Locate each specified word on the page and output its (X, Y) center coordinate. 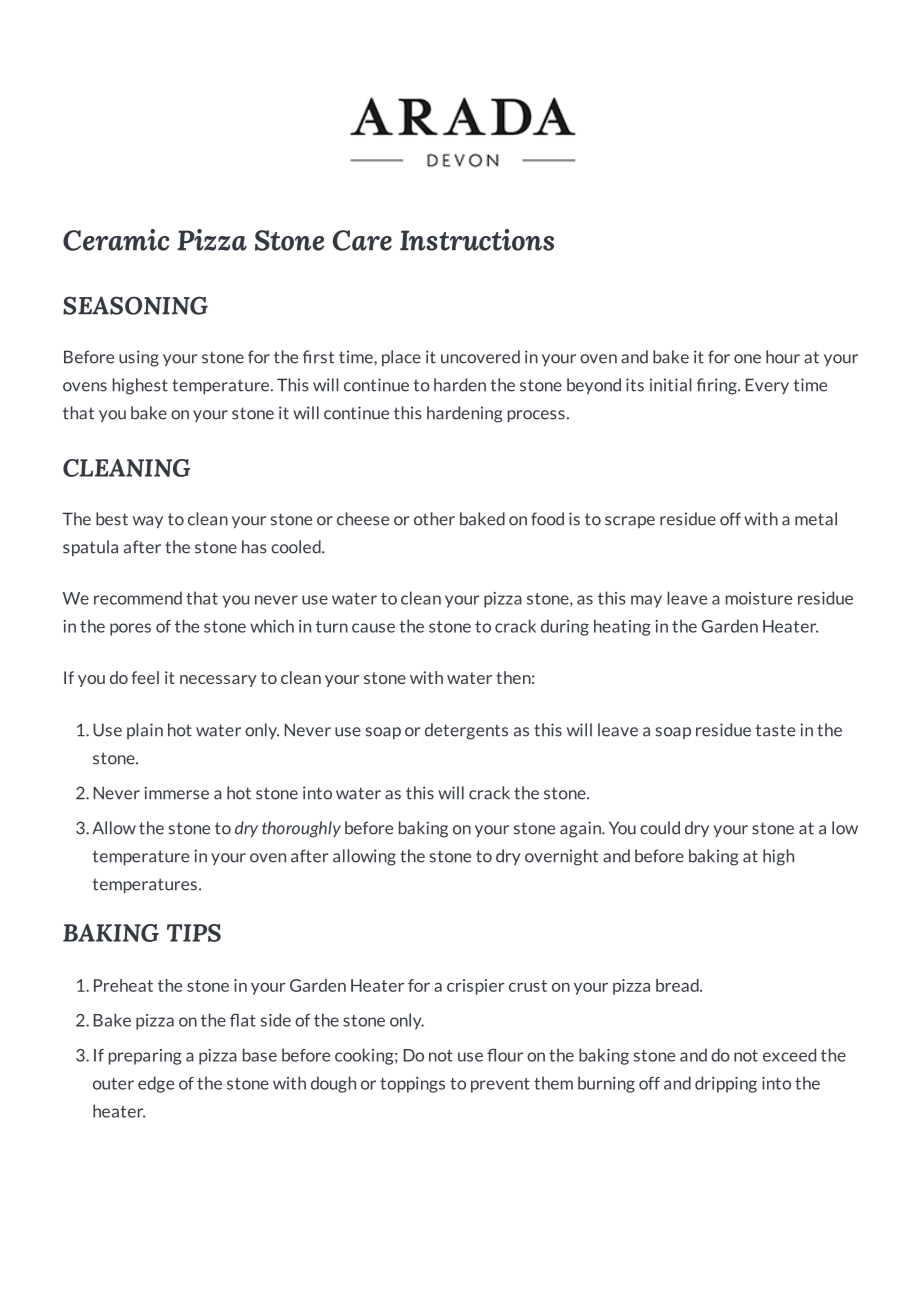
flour (505, 1055)
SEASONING (135, 305)
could (660, 828)
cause (373, 628)
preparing (145, 1057)
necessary (218, 681)
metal (816, 519)
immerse (176, 793)
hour (783, 357)
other (434, 519)
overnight (561, 857)
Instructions (477, 240)
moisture (759, 598)
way (148, 522)
